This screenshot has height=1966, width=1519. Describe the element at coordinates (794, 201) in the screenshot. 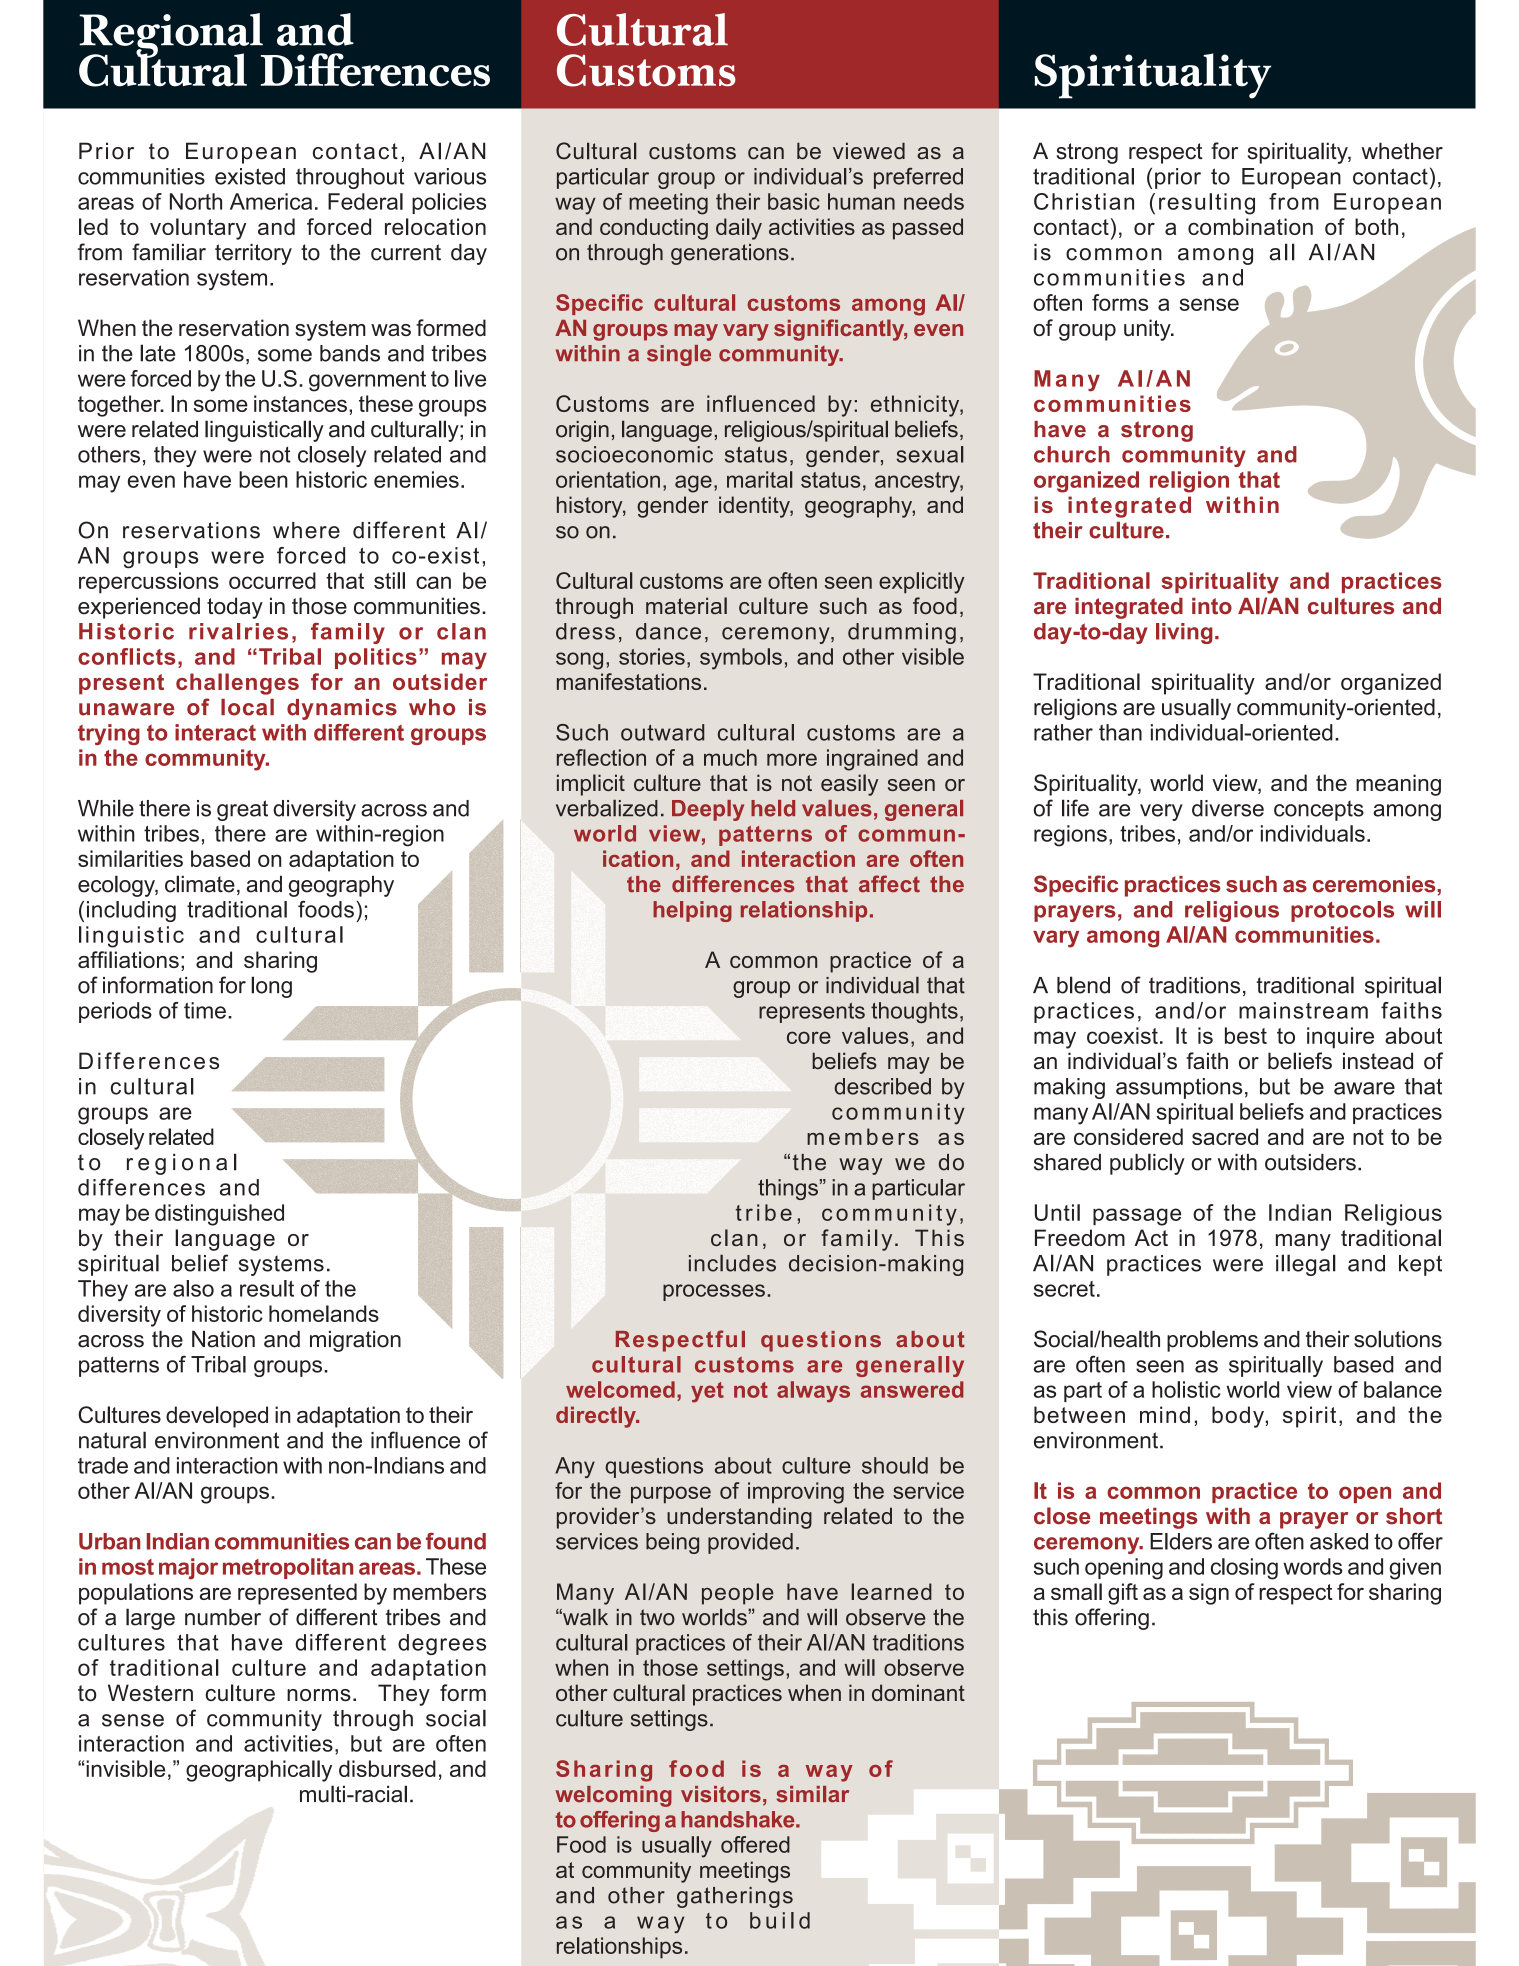

I see `basic` at that location.
